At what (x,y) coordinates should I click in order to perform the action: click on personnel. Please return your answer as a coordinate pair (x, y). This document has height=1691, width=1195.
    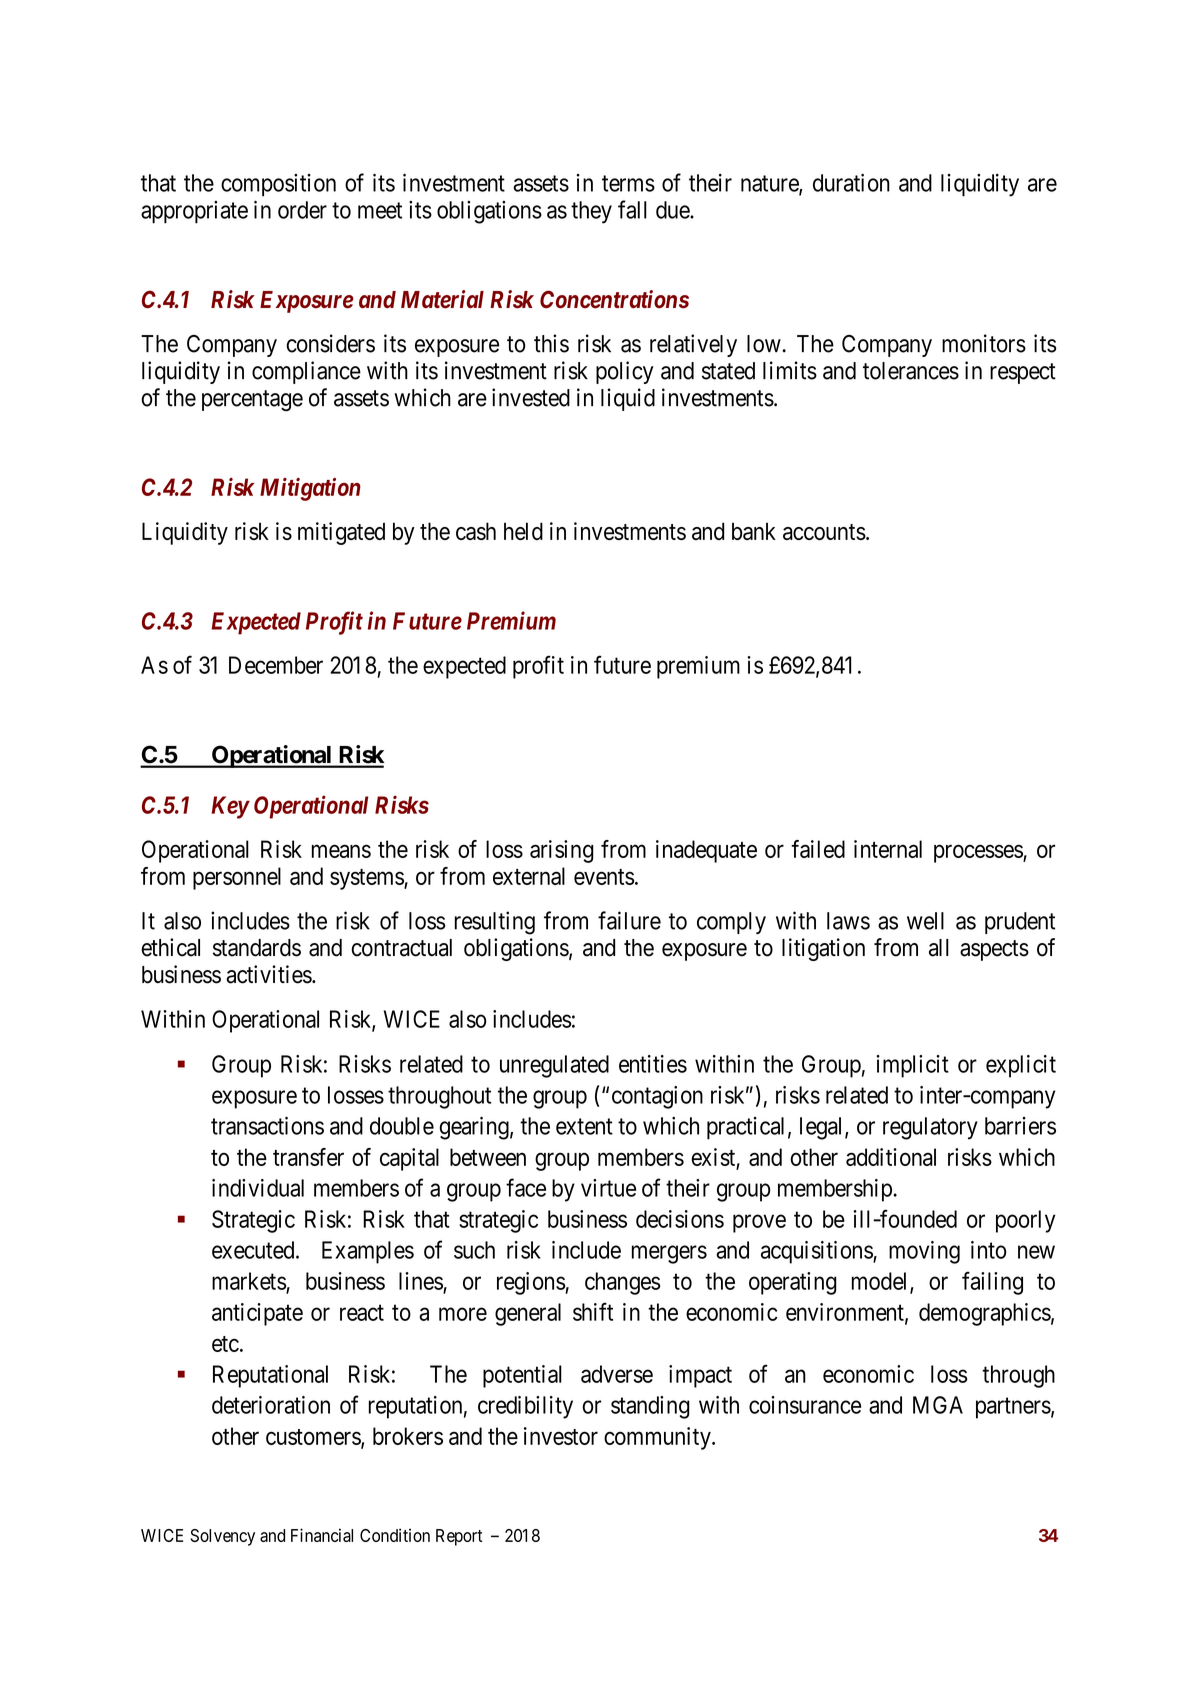
    Looking at the image, I should click on (237, 878).
